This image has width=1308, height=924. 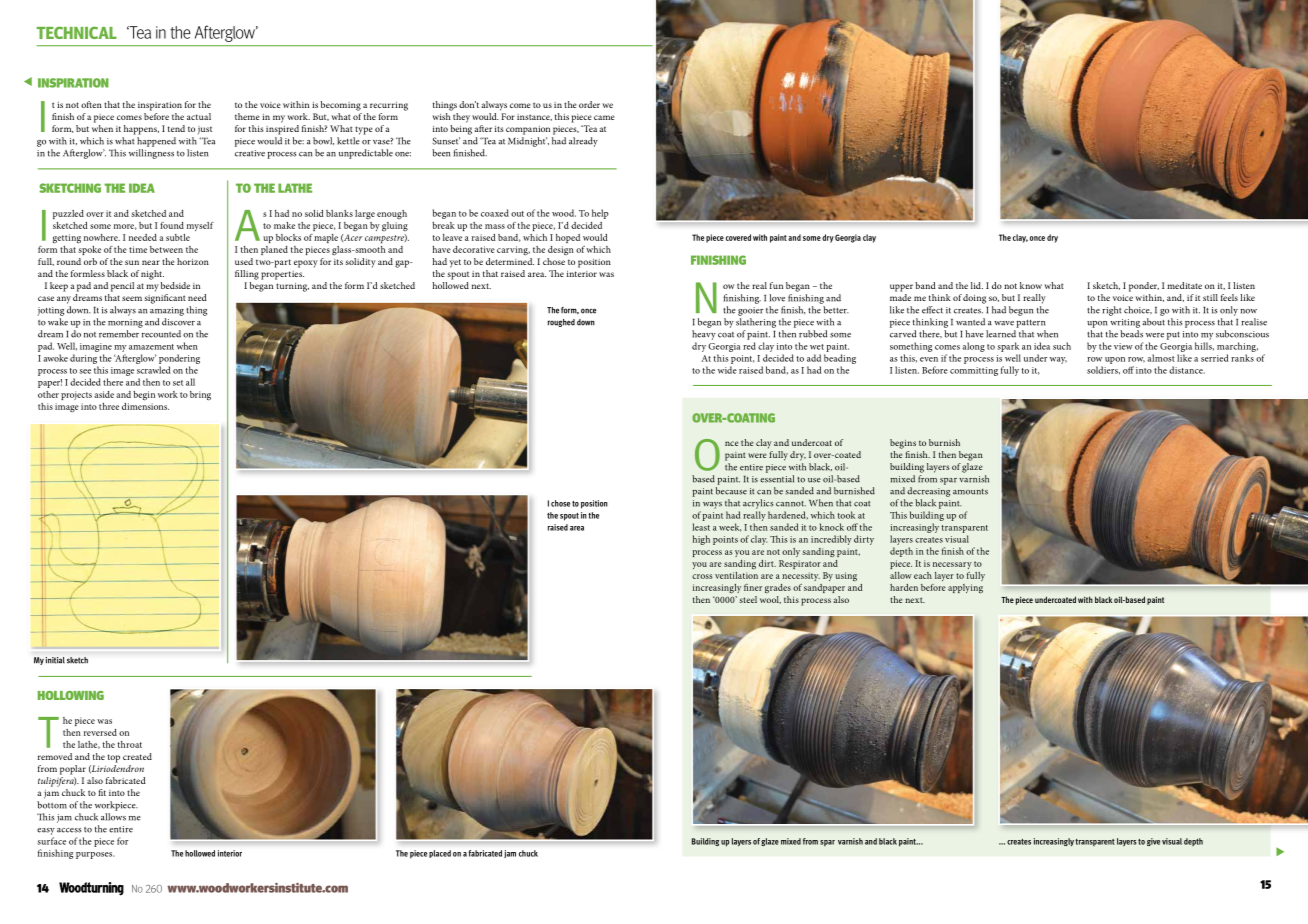 I want to click on Hollowing, so click(x=71, y=695).
